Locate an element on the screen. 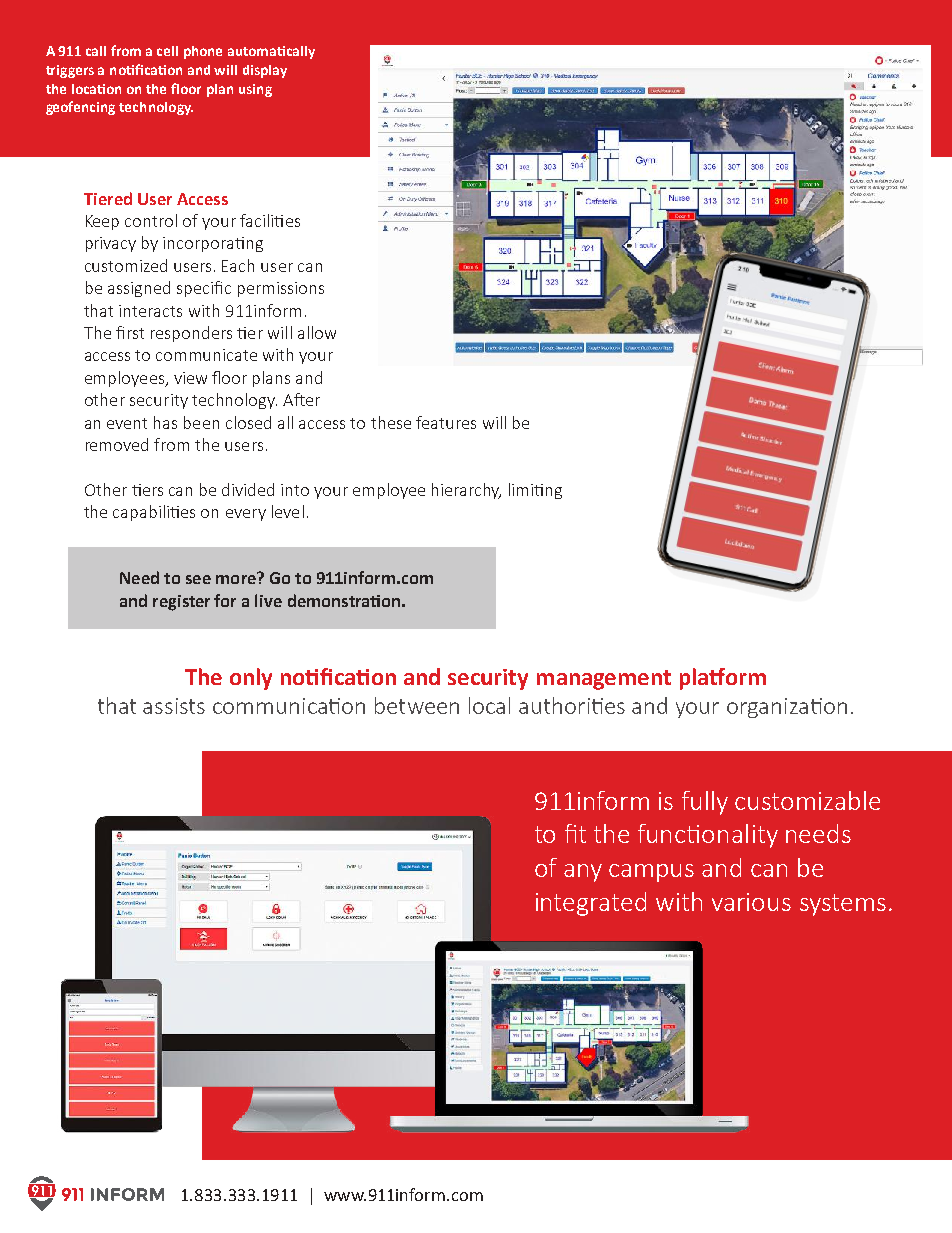  local is located at coordinates (489, 705).
